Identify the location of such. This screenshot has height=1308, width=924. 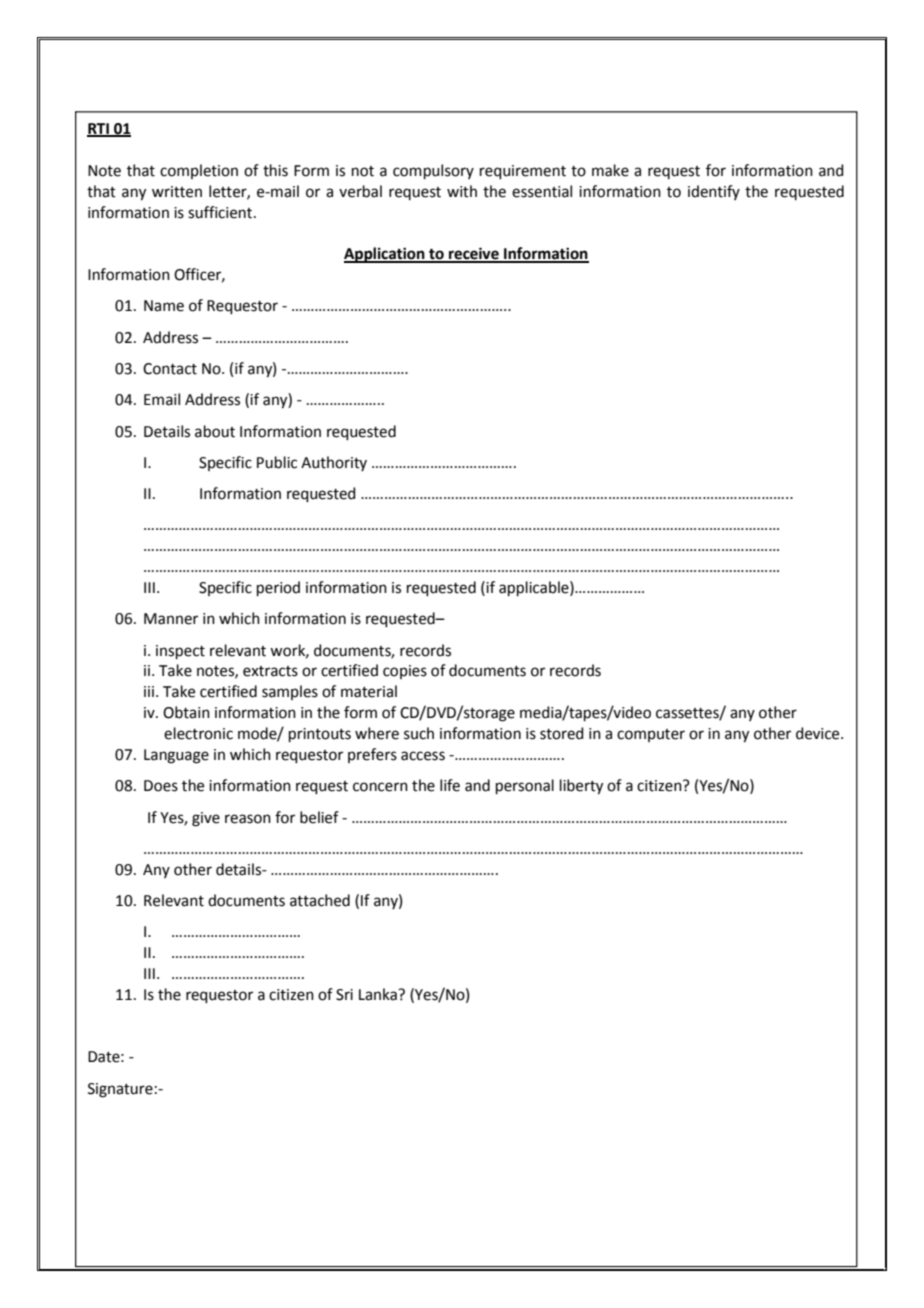
(419, 733).
